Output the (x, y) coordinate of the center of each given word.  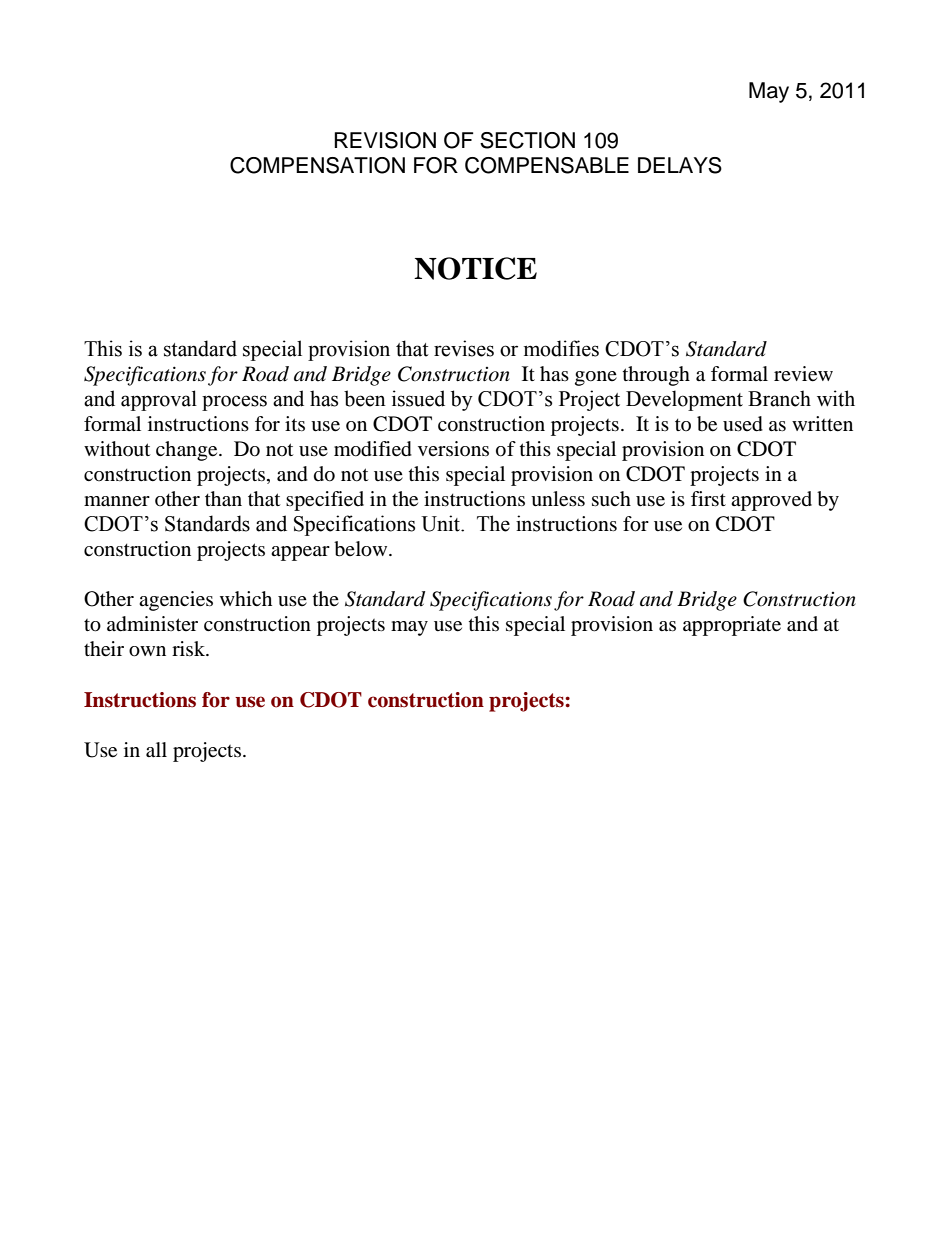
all (156, 750)
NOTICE (475, 268)
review (803, 374)
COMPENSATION (317, 165)
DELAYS (680, 165)
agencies (176, 601)
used (743, 424)
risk (190, 648)
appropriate (732, 626)
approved (771, 501)
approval (159, 400)
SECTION (527, 140)
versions (453, 448)
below (362, 549)
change (188, 451)
